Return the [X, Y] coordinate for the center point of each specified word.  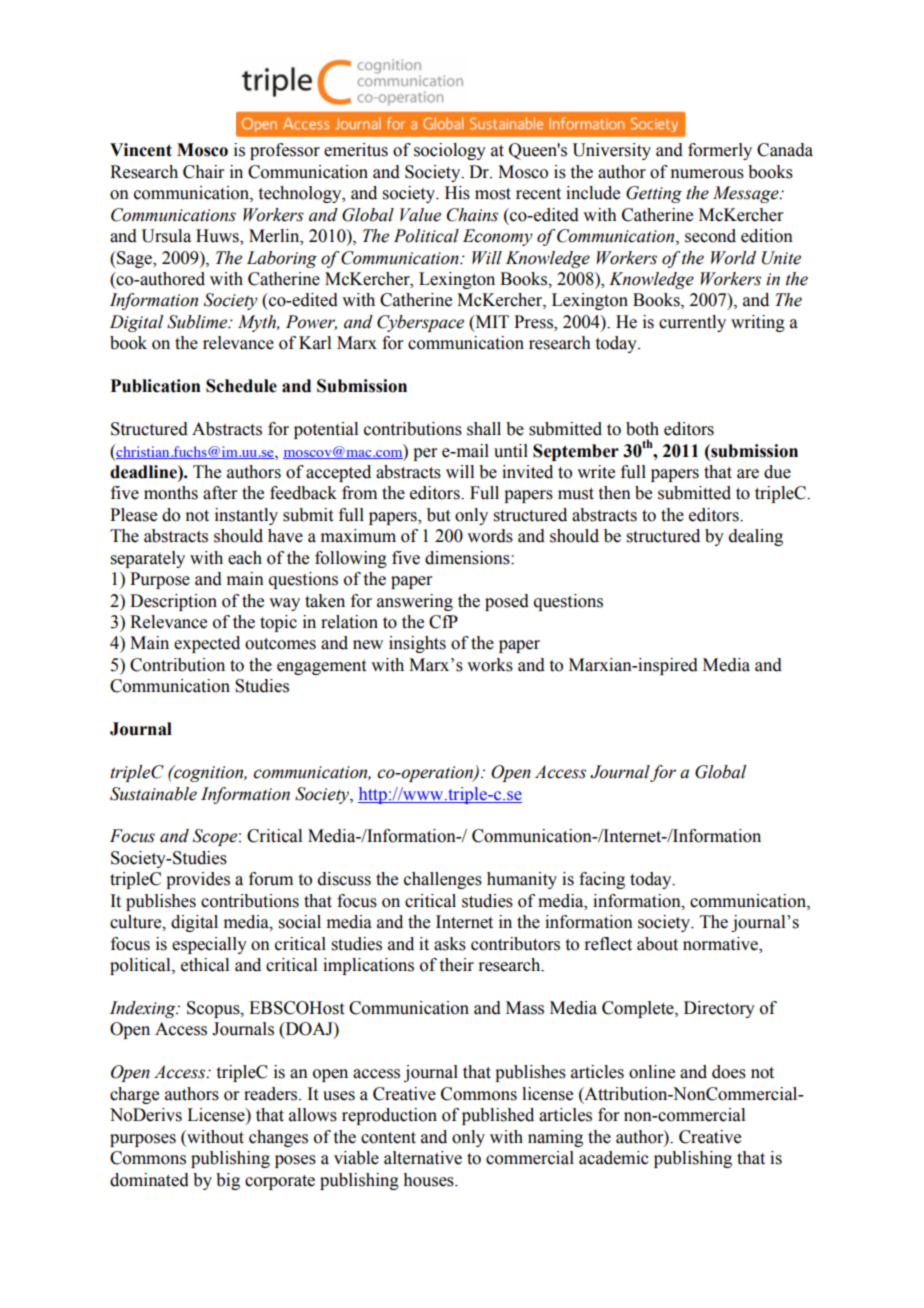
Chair [204, 172]
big [228, 1181]
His [457, 193]
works [490, 665]
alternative [423, 1158]
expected [207, 644]
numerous [707, 174]
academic [614, 1158]
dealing [756, 537]
